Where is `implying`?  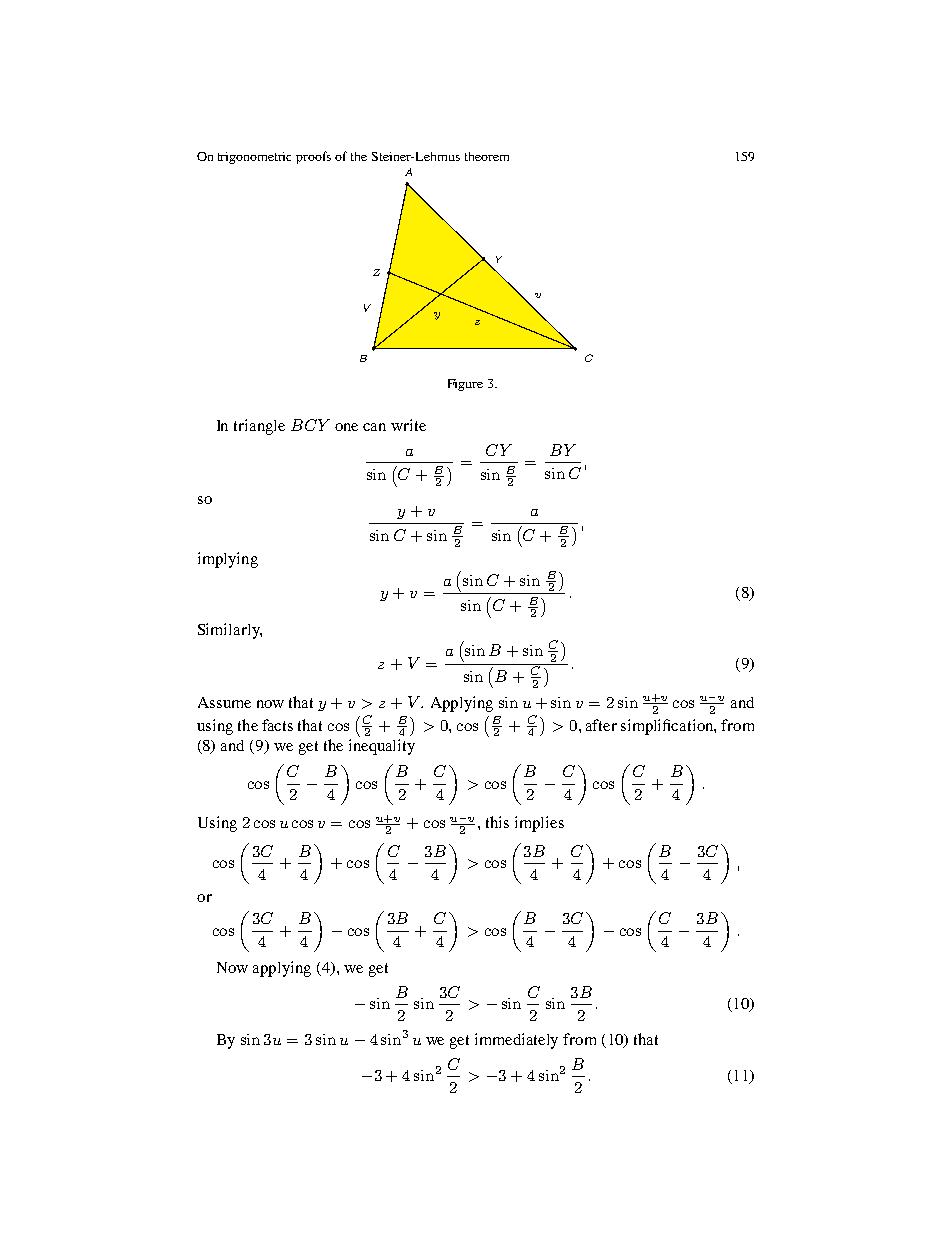
implying is located at coordinates (228, 560).
